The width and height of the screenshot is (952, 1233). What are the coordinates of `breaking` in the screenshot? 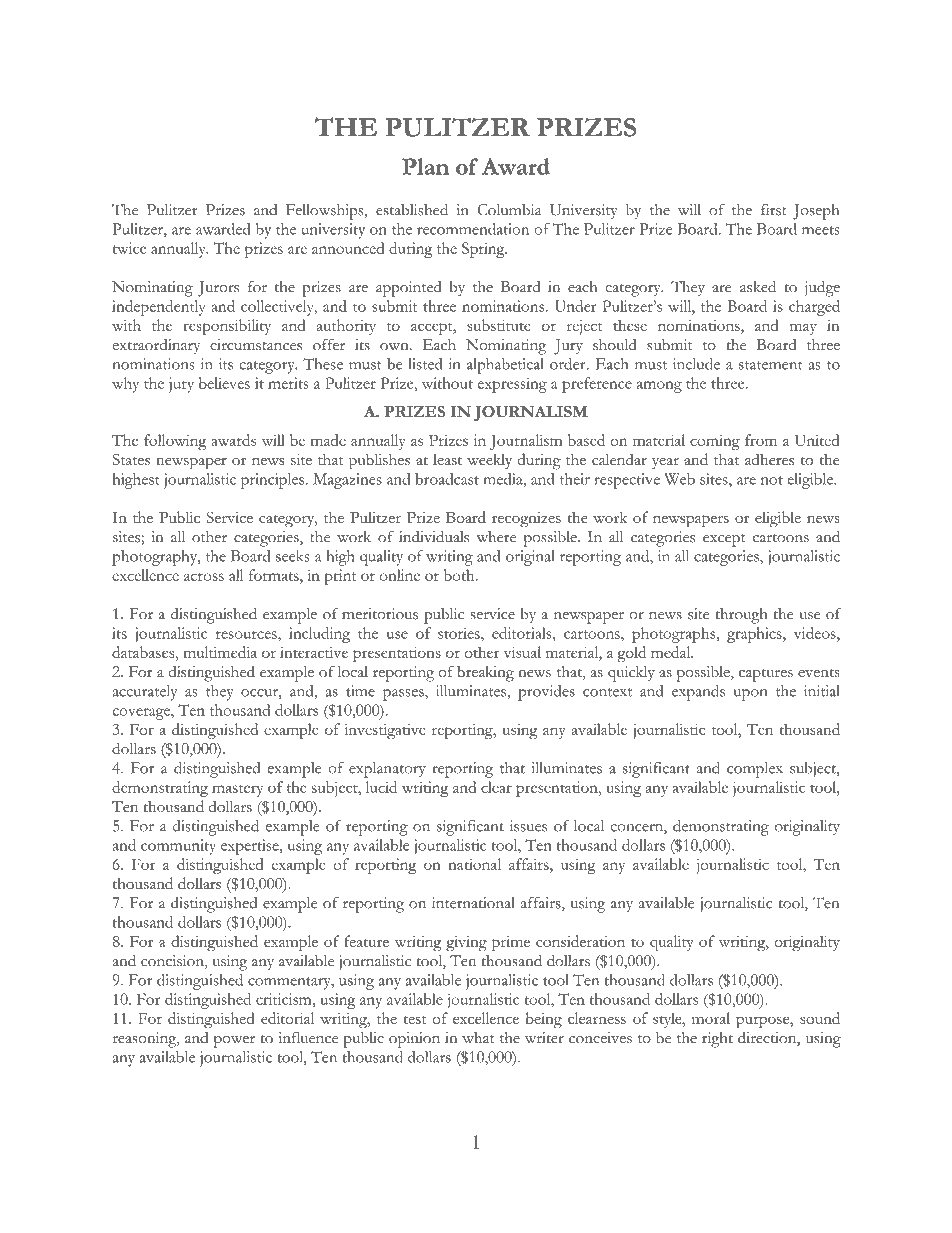 It's located at (485, 673).
